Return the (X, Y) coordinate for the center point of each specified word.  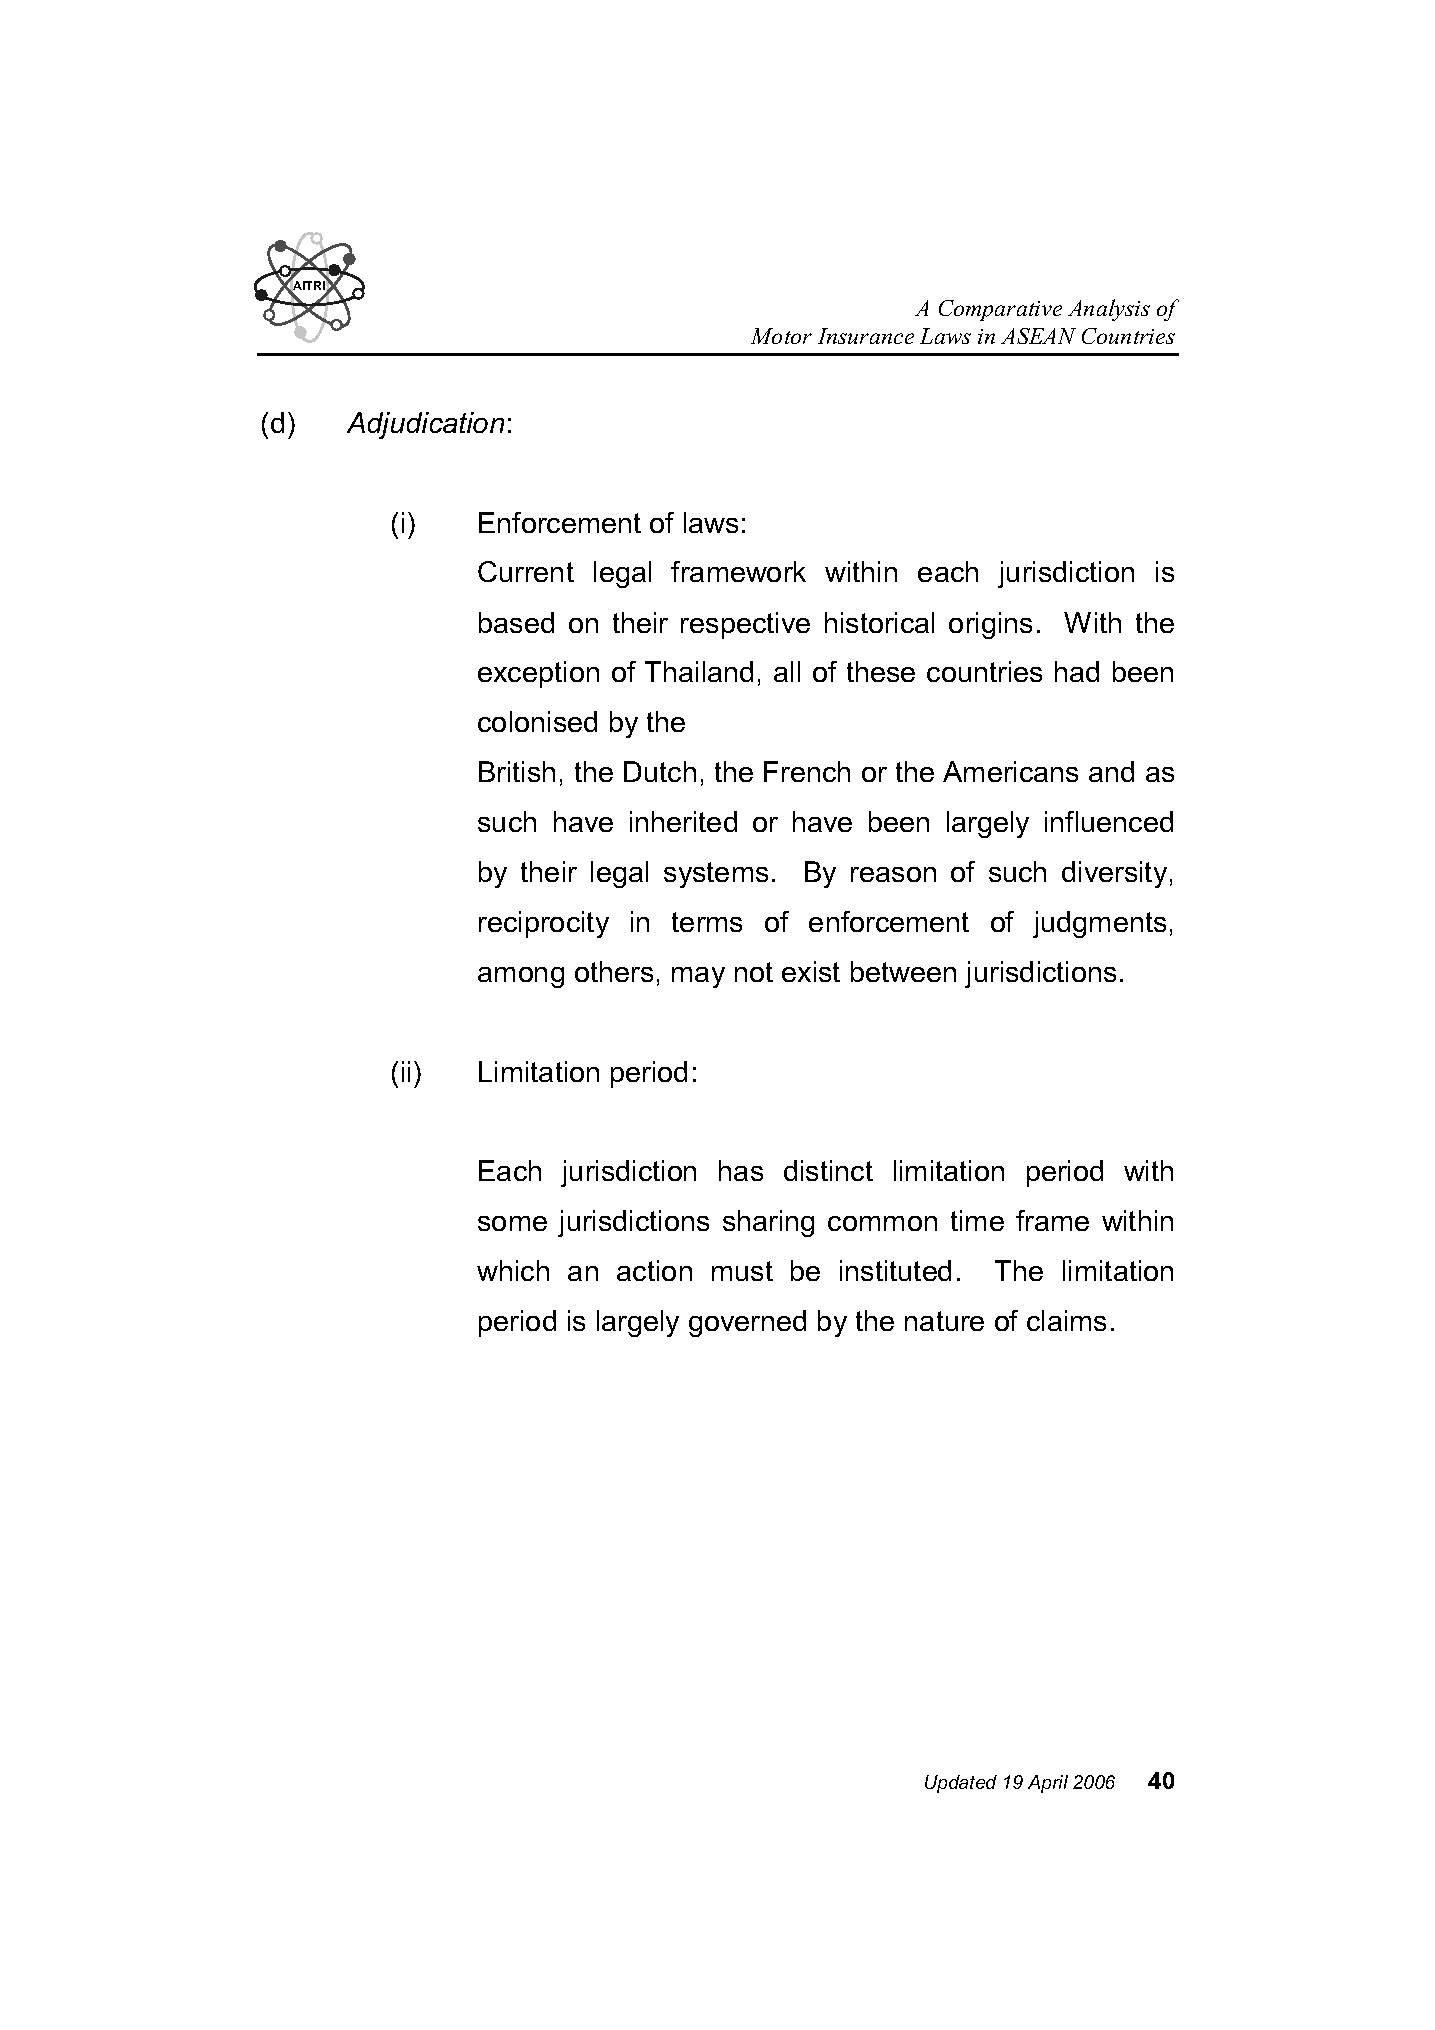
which (513, 1270)
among (521, 977)
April (1048, 1784)
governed (747, 1323)
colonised (537, 721)
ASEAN (1038, 336)
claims (1066, 1320)
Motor (781, 336)
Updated (961, 1784)
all (787, 671)
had (1077, 671)
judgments (1099, 924)
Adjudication (425, 425)
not (754, 972)
